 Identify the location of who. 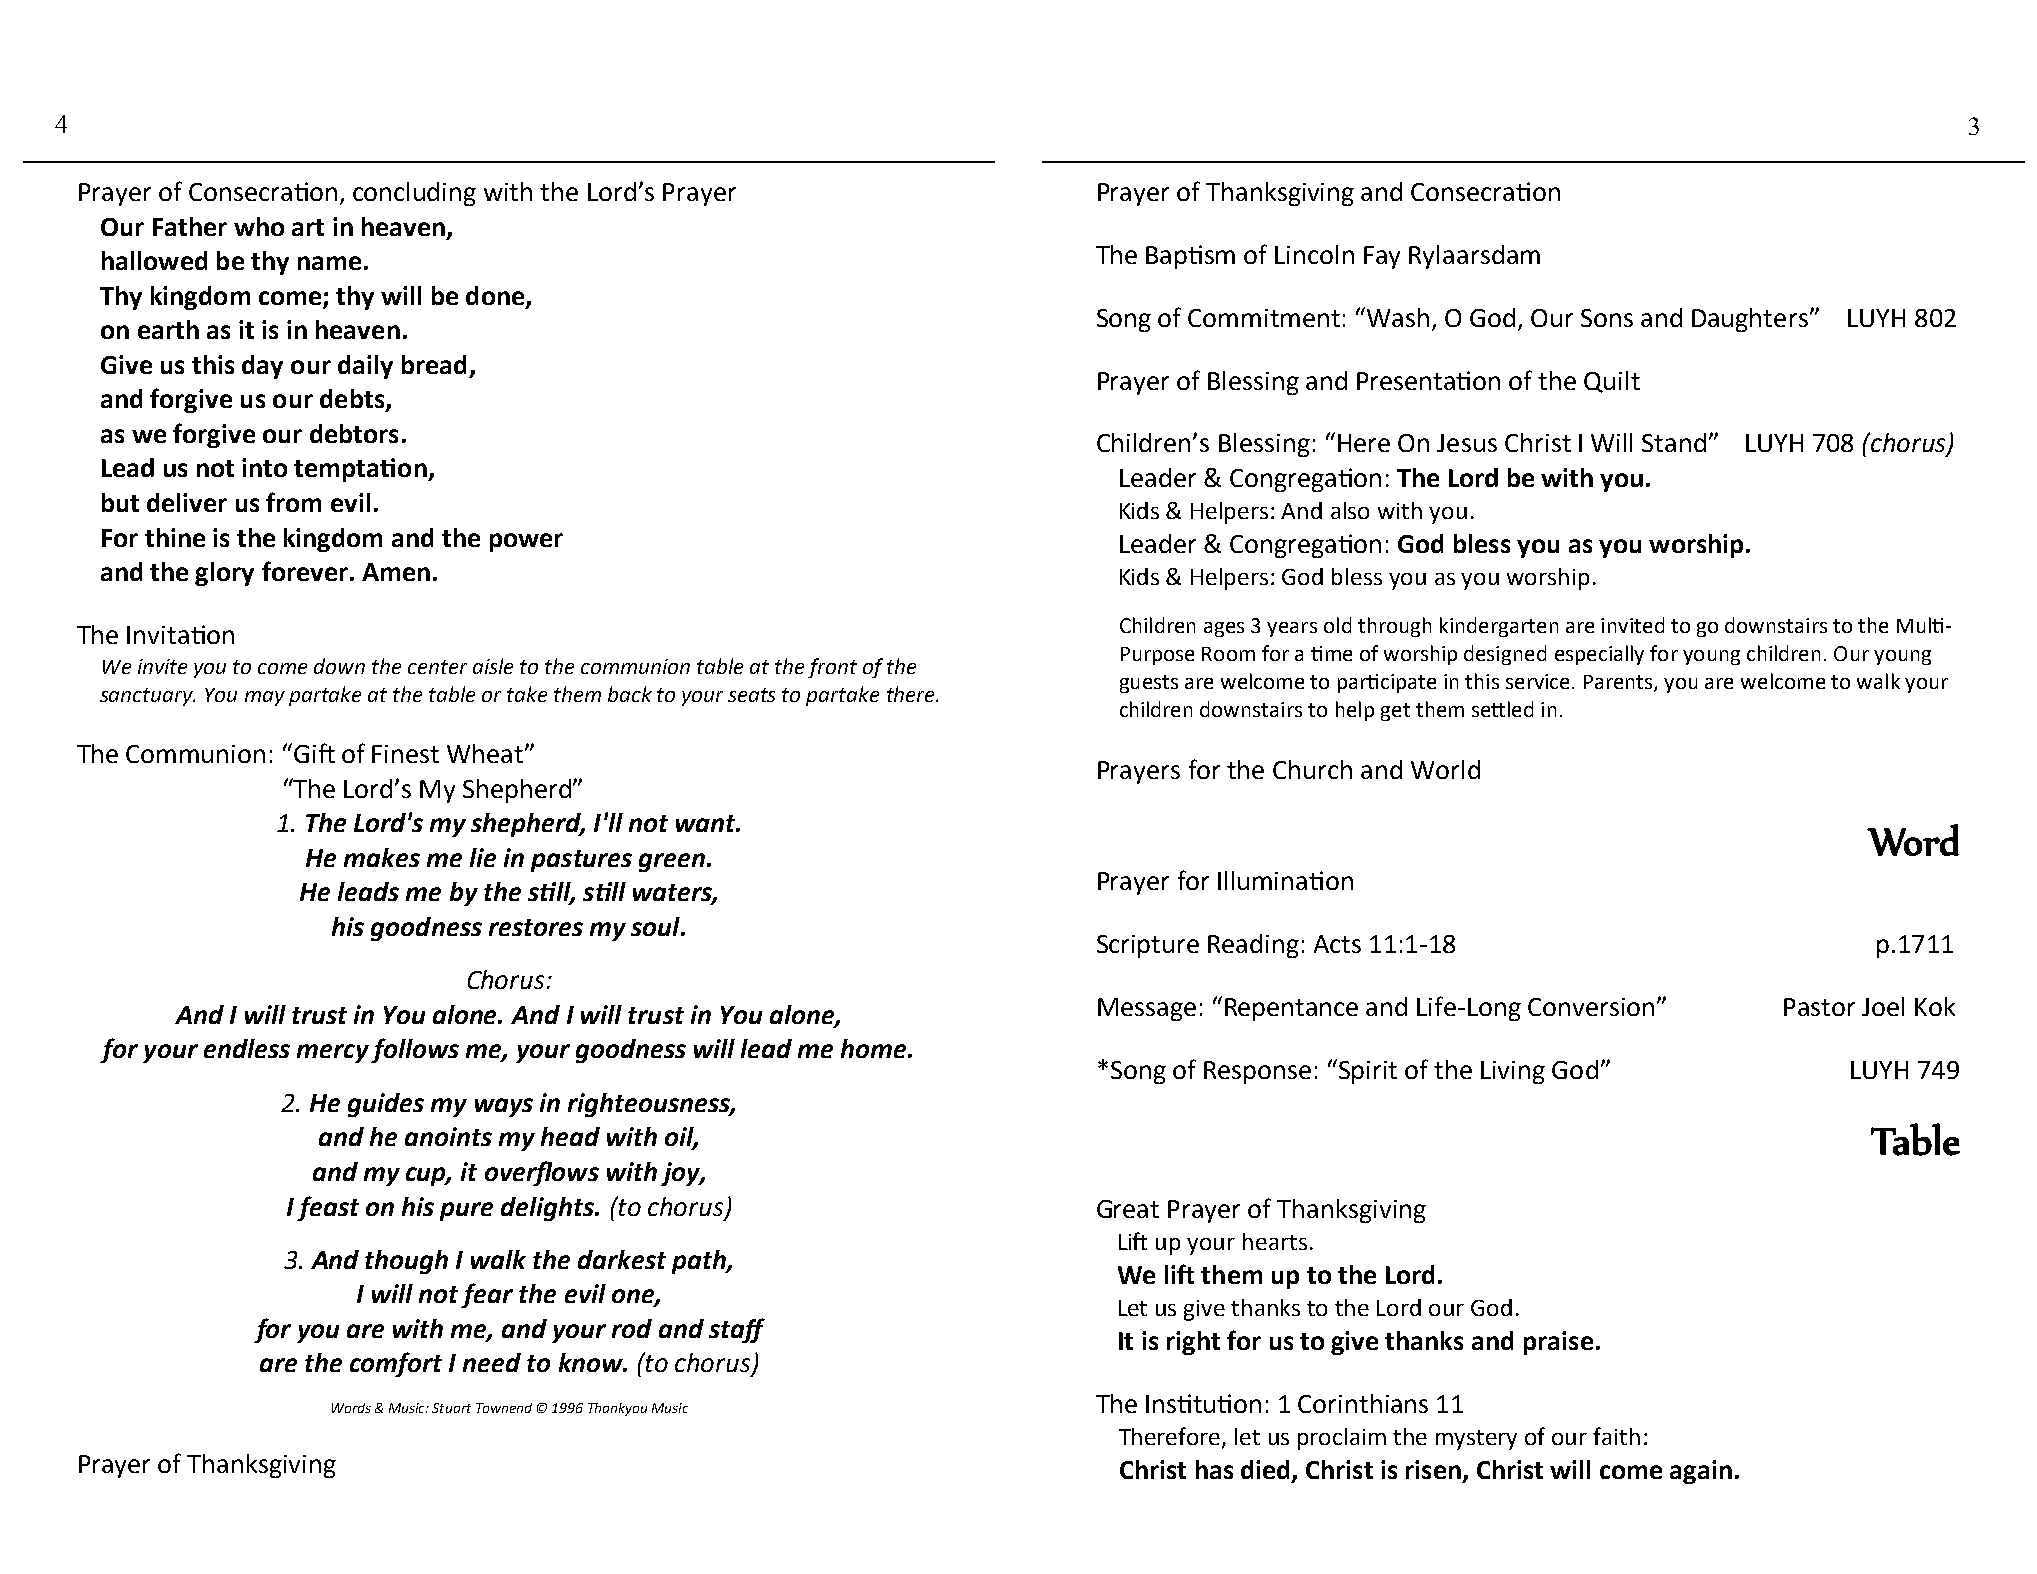
(259, 226).
